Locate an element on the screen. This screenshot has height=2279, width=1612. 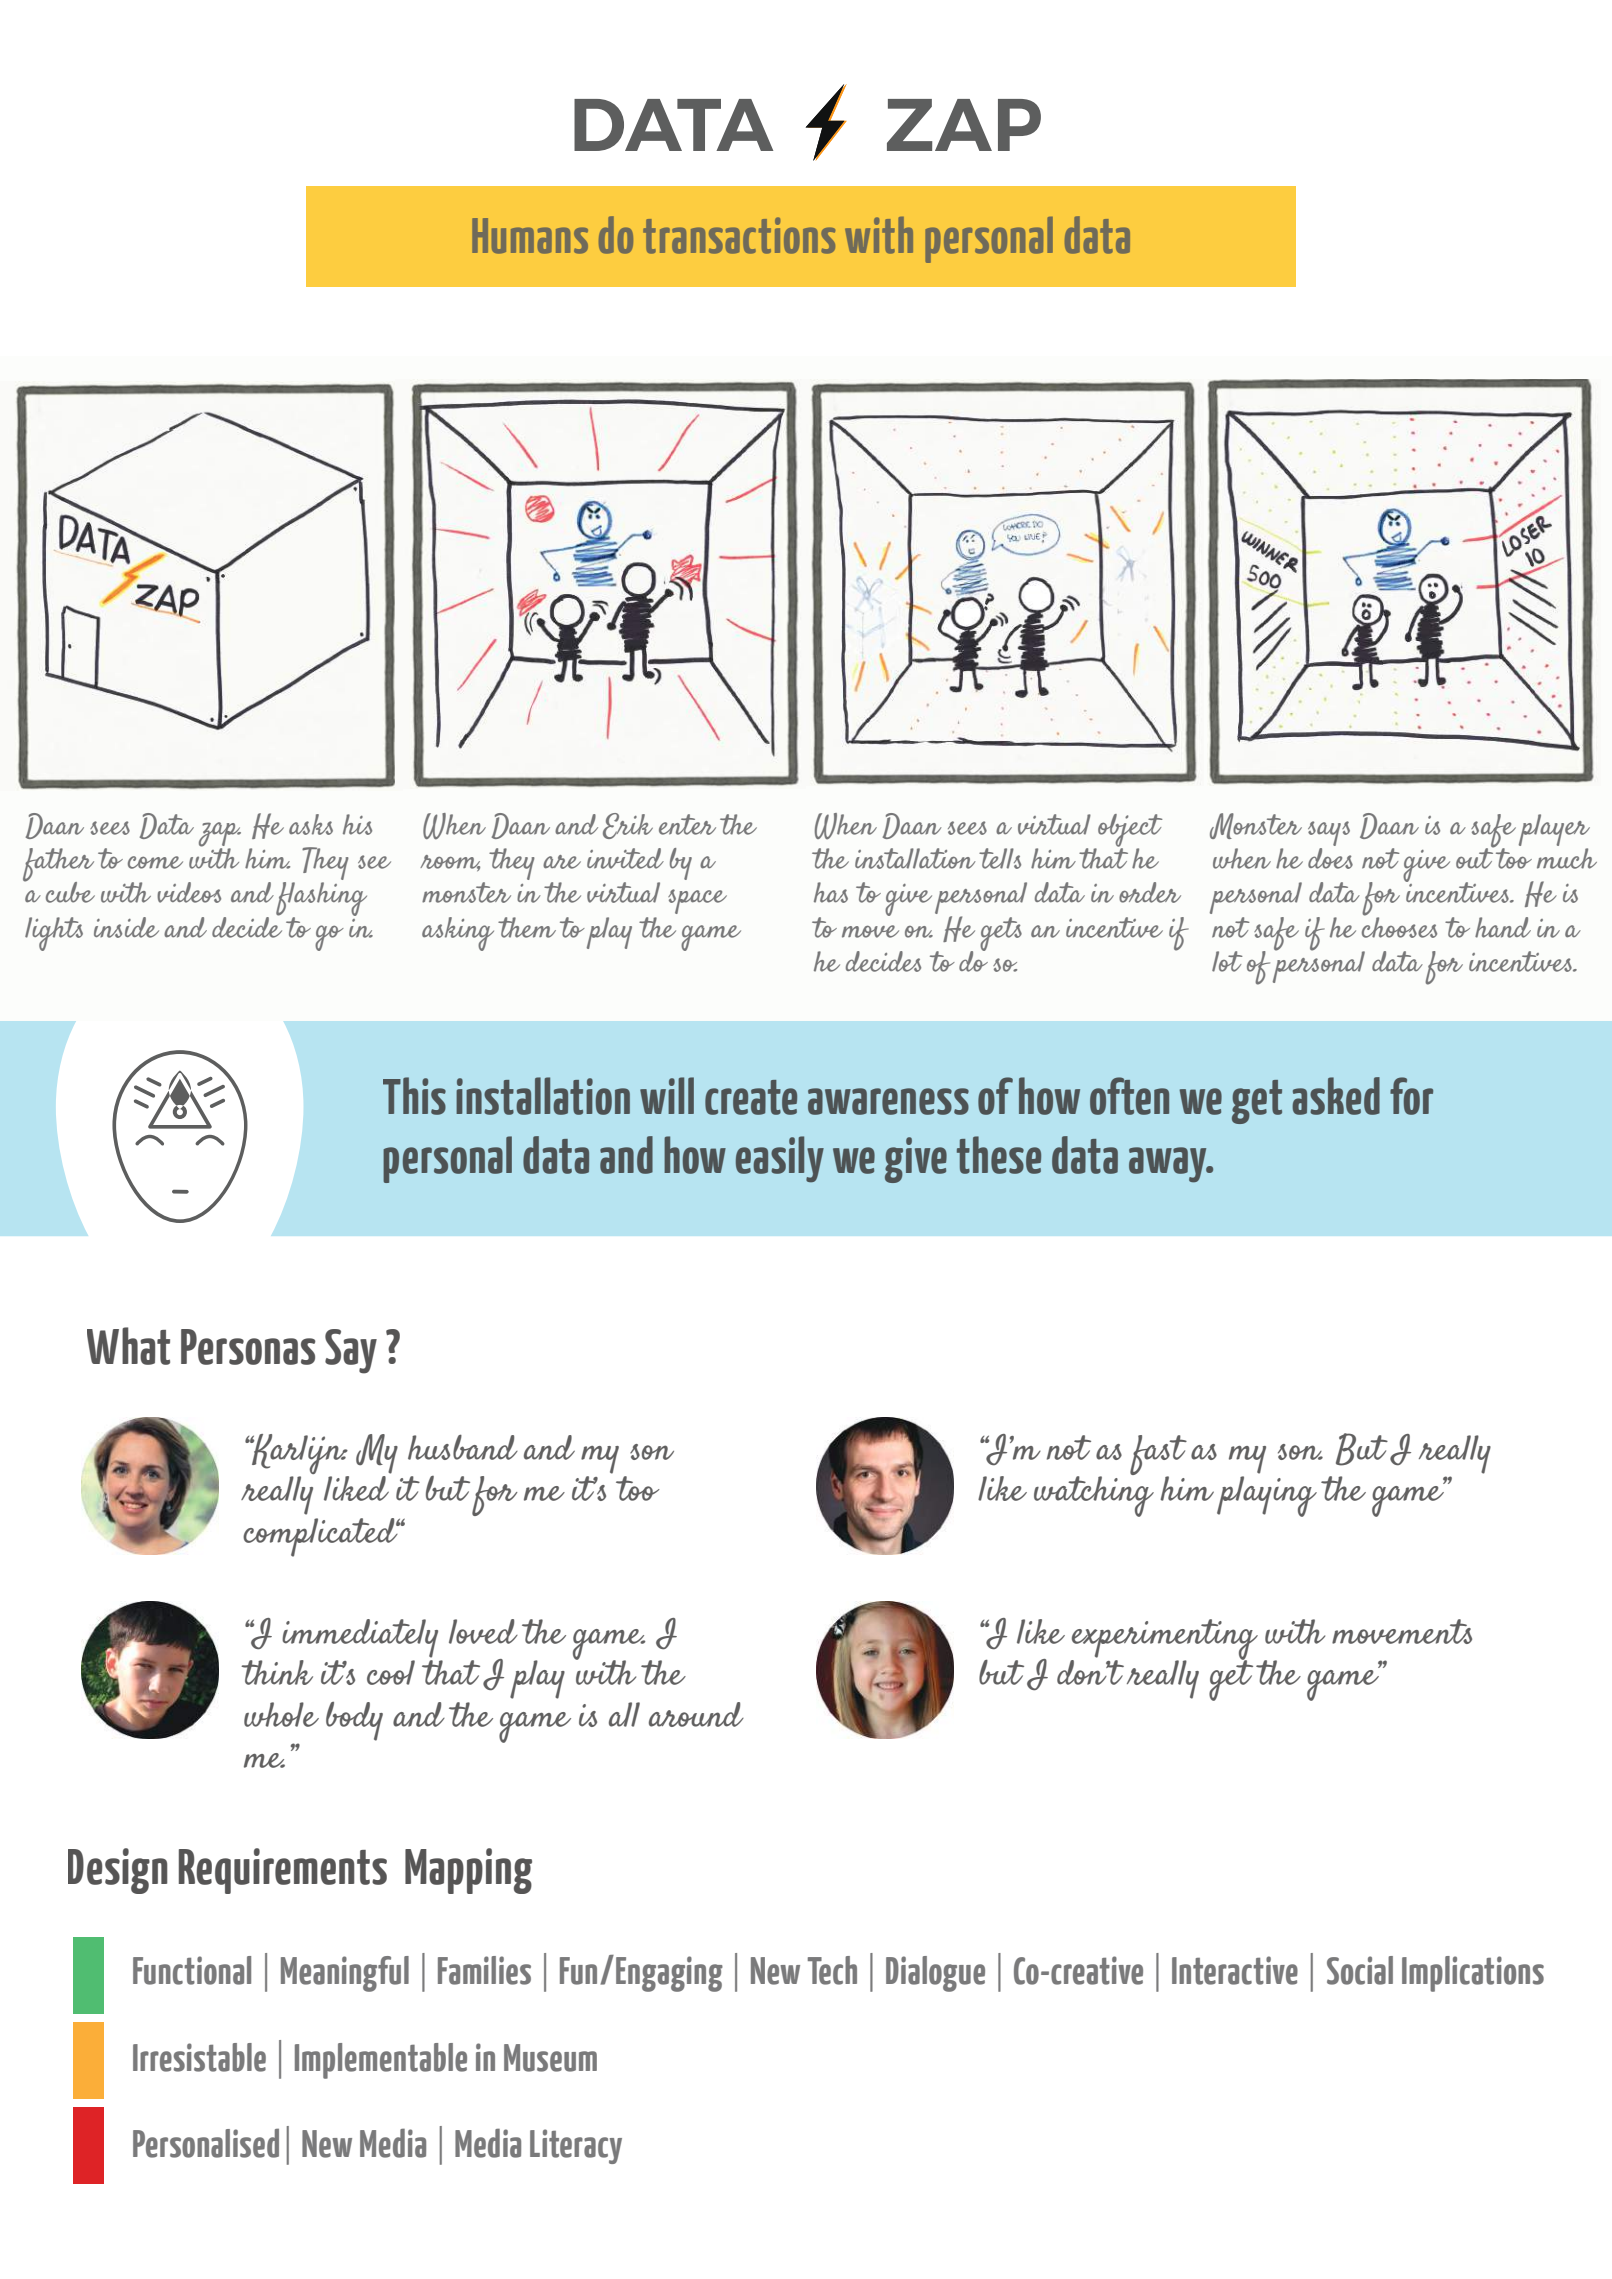
fast is located at coordinates (1158, 1456).
